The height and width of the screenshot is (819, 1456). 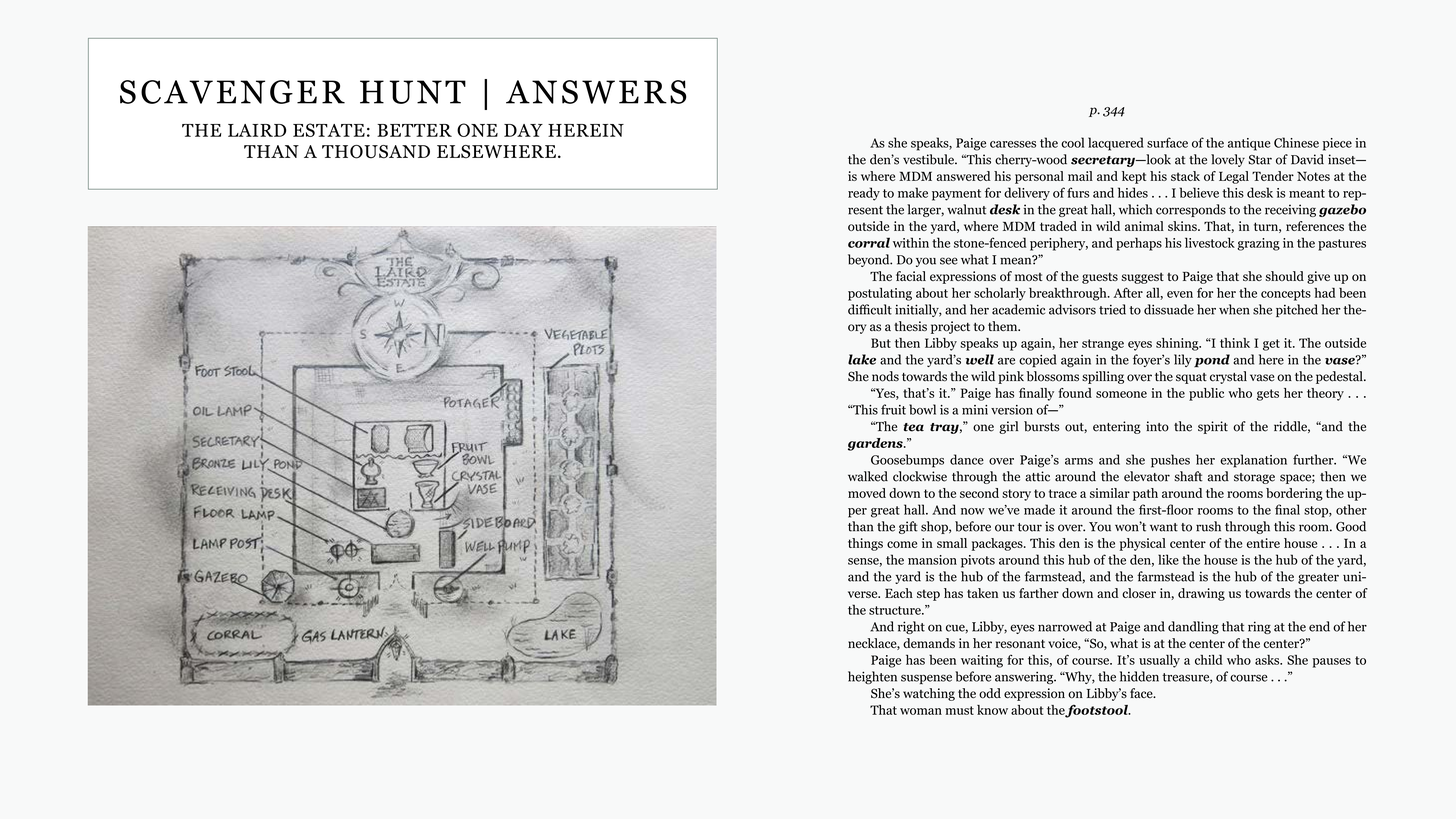 I want to click on thesis, so click(x=910, y=326).
